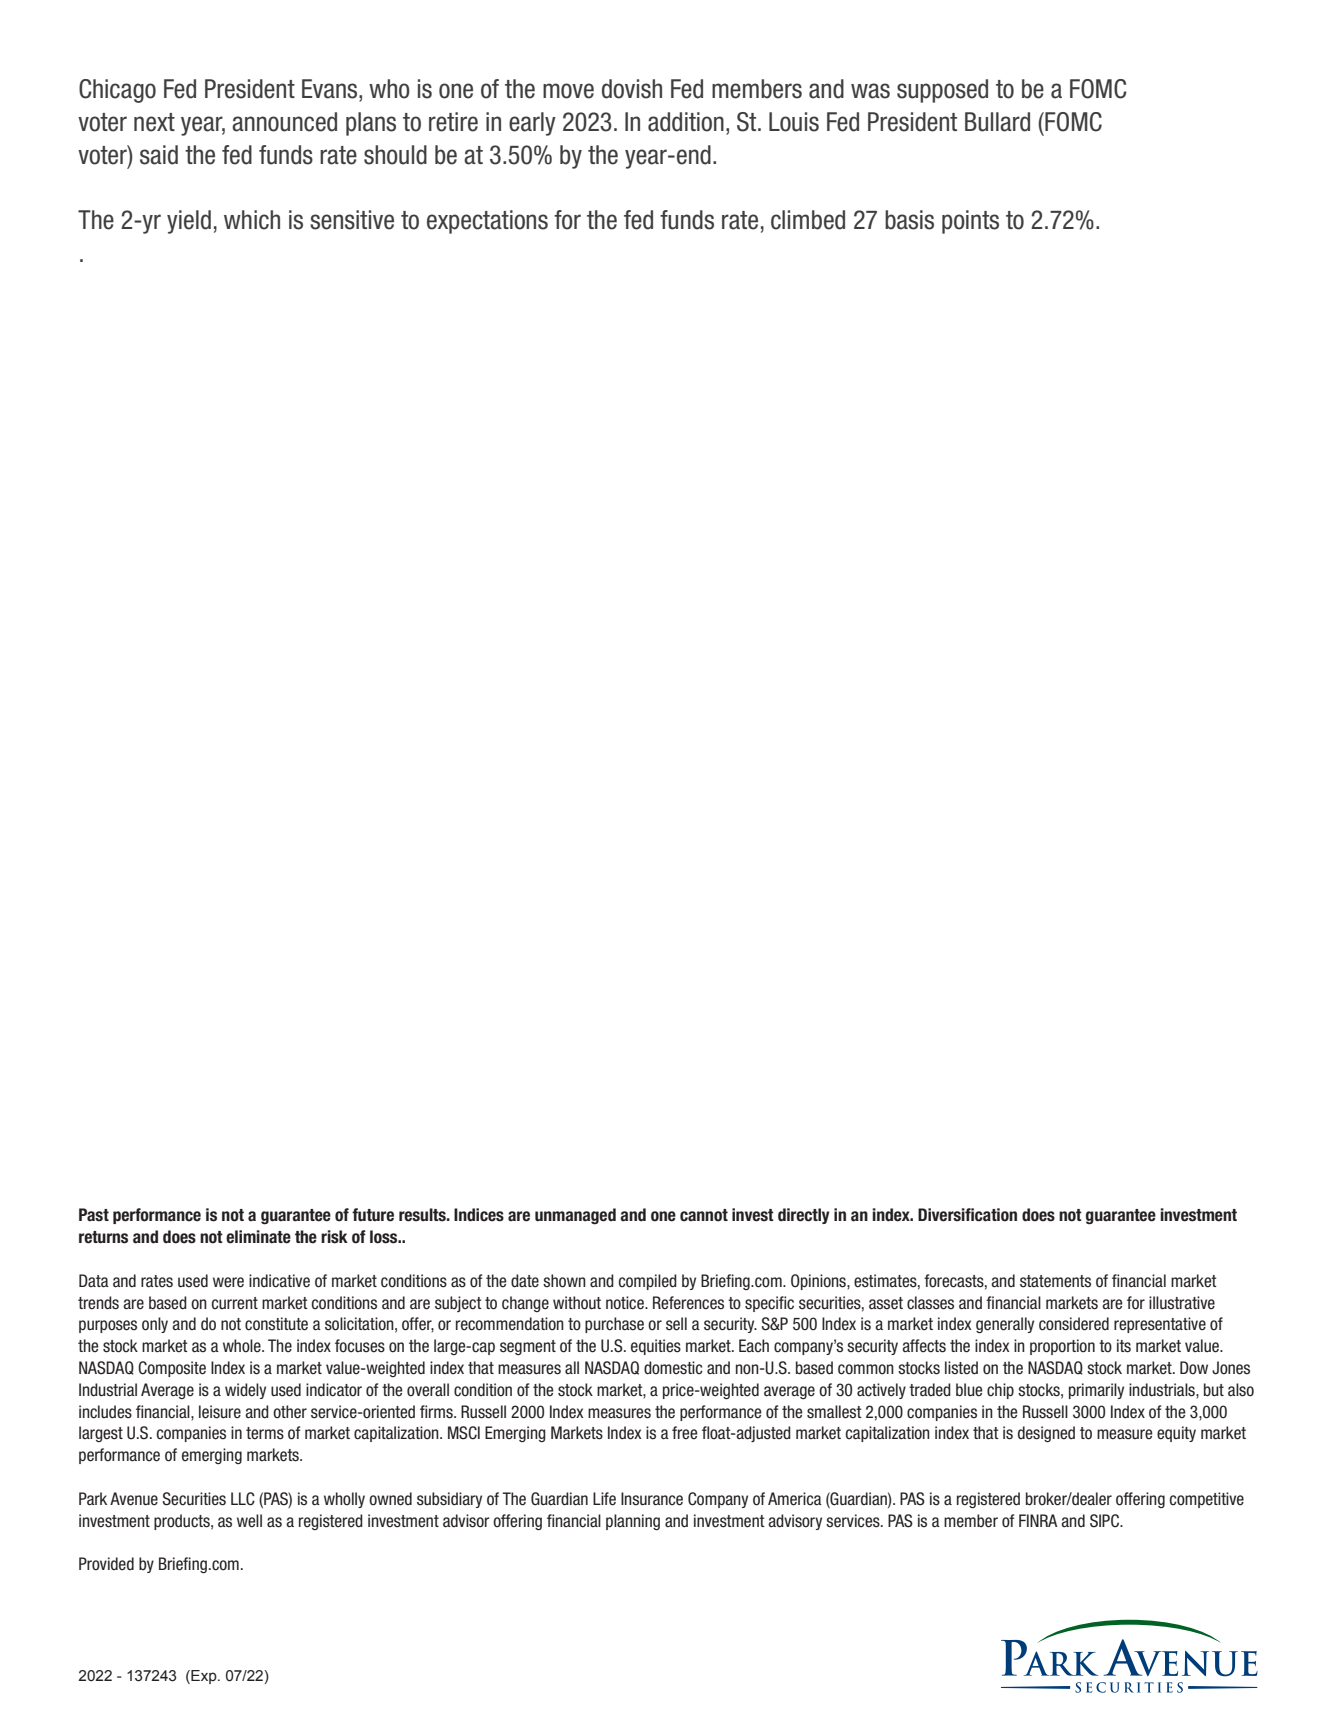 Image resolution: width=1336 pixels, height=1729 pixels. What do you see at coordinates (284, 122) in the screenshot?
I see `announced` at bounding box center [284, 122].
